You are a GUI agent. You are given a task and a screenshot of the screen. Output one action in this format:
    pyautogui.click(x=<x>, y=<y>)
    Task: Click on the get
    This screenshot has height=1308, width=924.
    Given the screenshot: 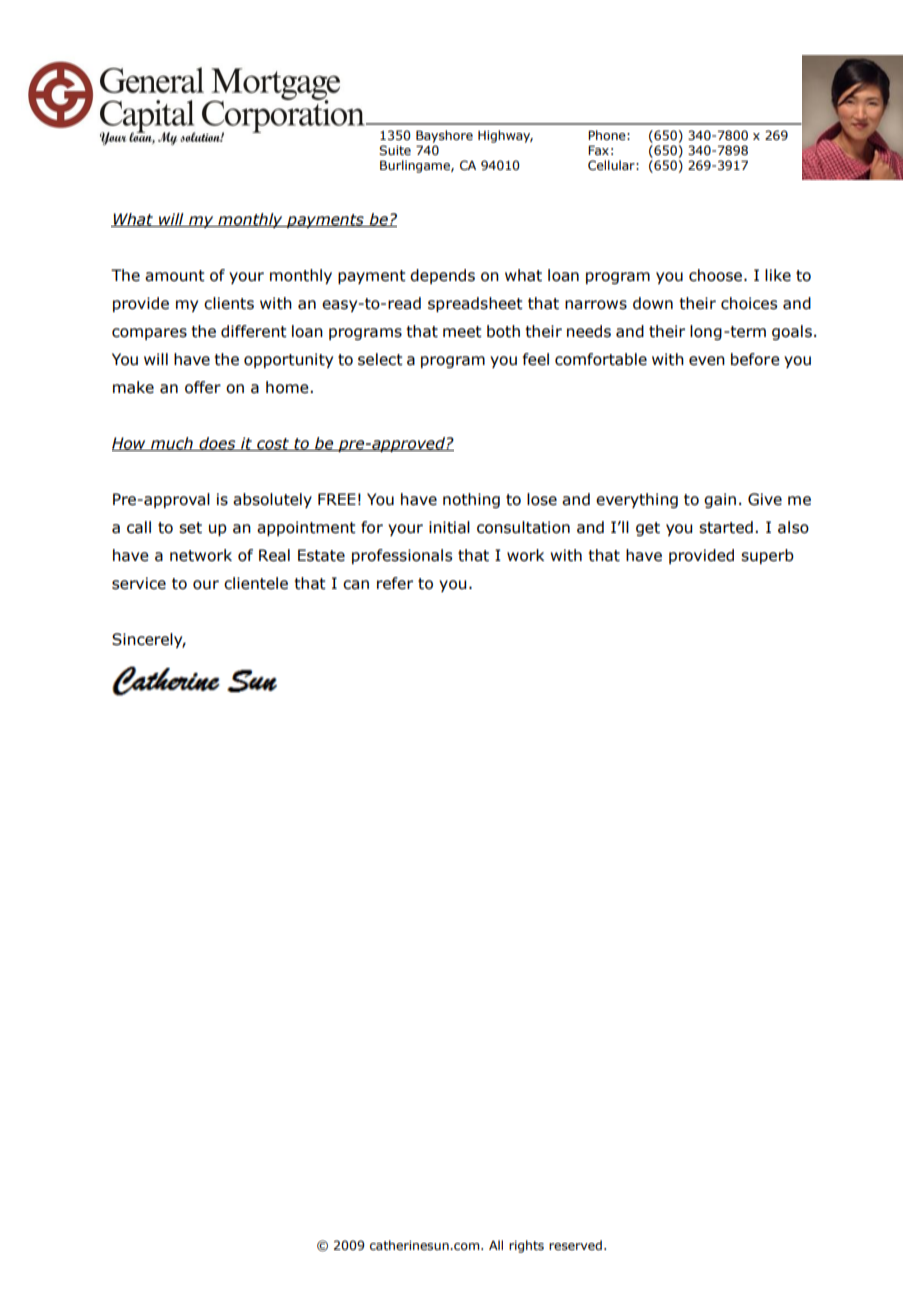 What is the action you would take?
    pyautogui.click(x=648, y=529)
